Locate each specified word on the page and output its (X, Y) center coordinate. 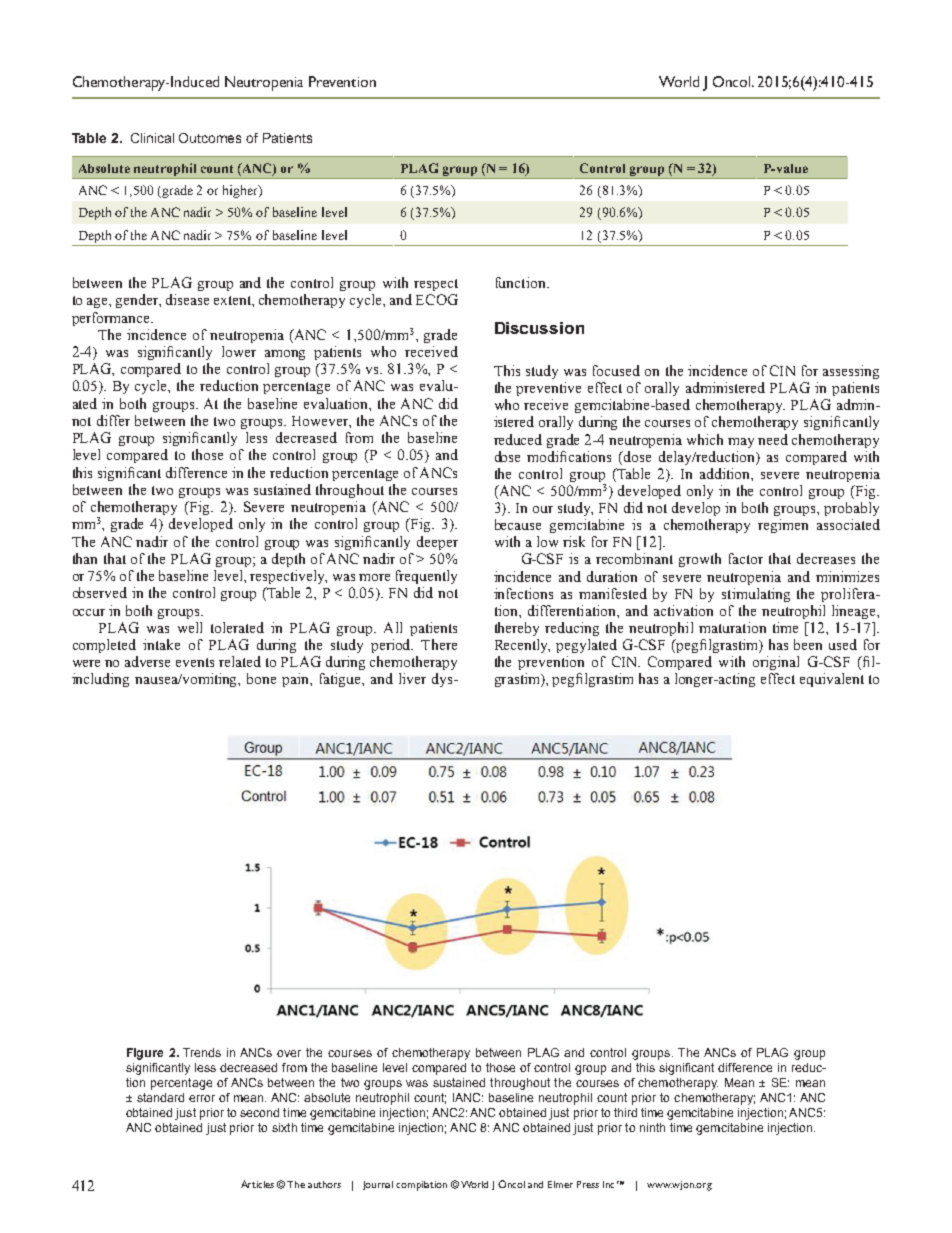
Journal (378, 1185)
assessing (851, 372)
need (773, 439)
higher (241, 191)
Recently (522, 646)
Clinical (152, 138)
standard (160, 1097)
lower (239, 351)
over (289, 1053)
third (625, 1112)
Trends (202, 1052)
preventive (548, 389)
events (195, 662)
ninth (652, 1127)
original (776, 663)
